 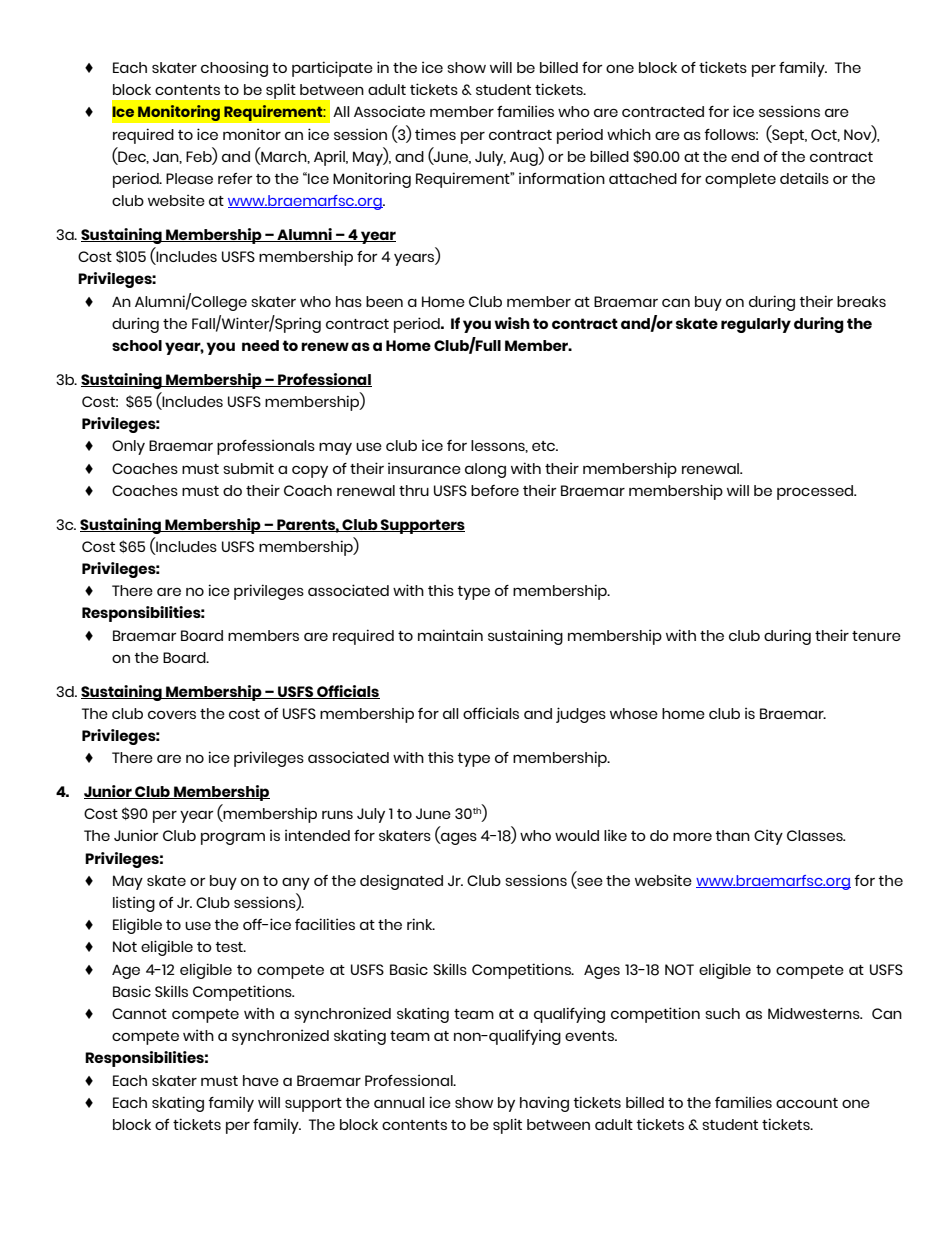 What do you see at coordinates (261, 1080) in the page?
I see `have` at bounding box center [261, 1080].
